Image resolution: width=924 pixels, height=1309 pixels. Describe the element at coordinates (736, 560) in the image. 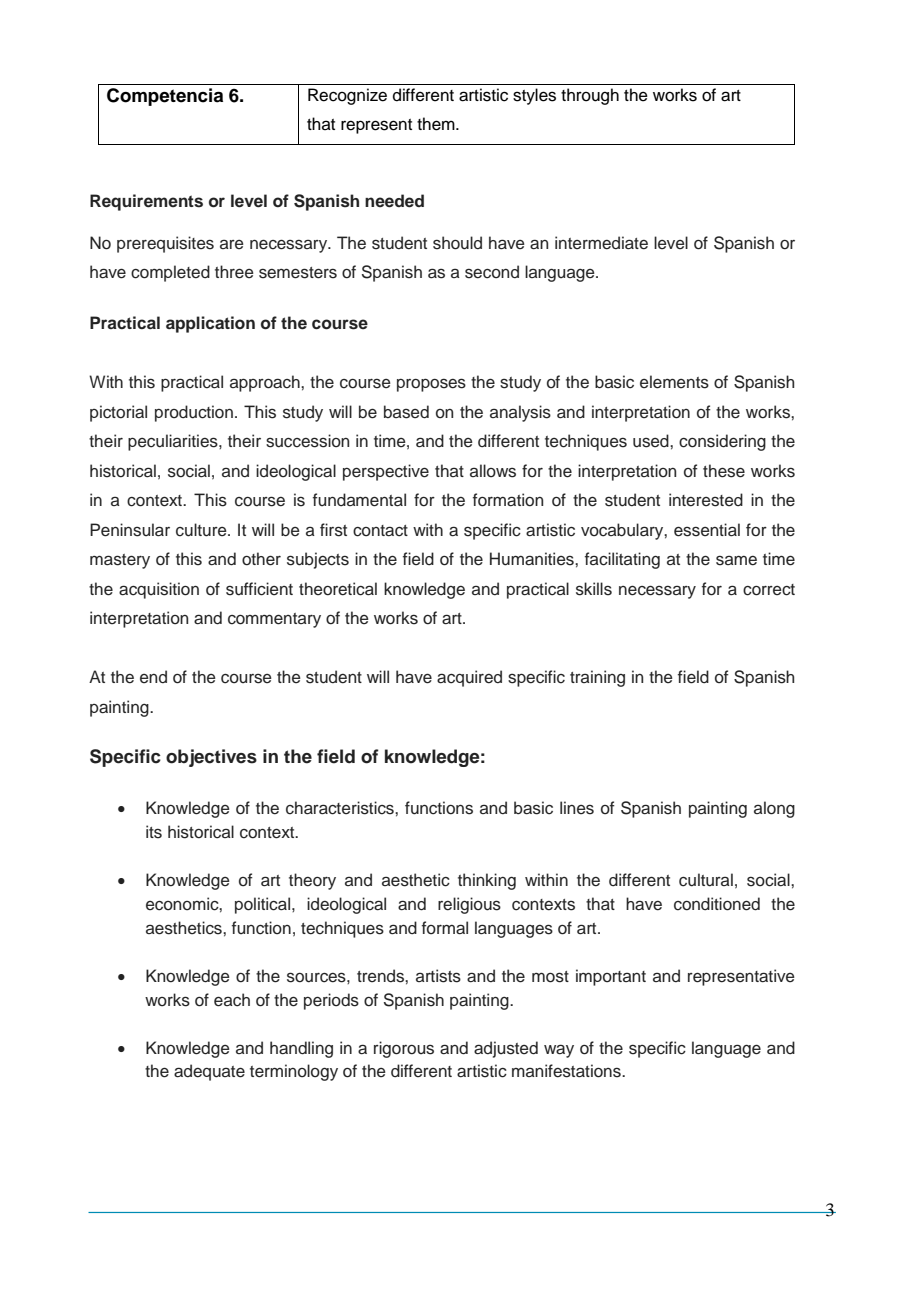

I see `same` at that location.
